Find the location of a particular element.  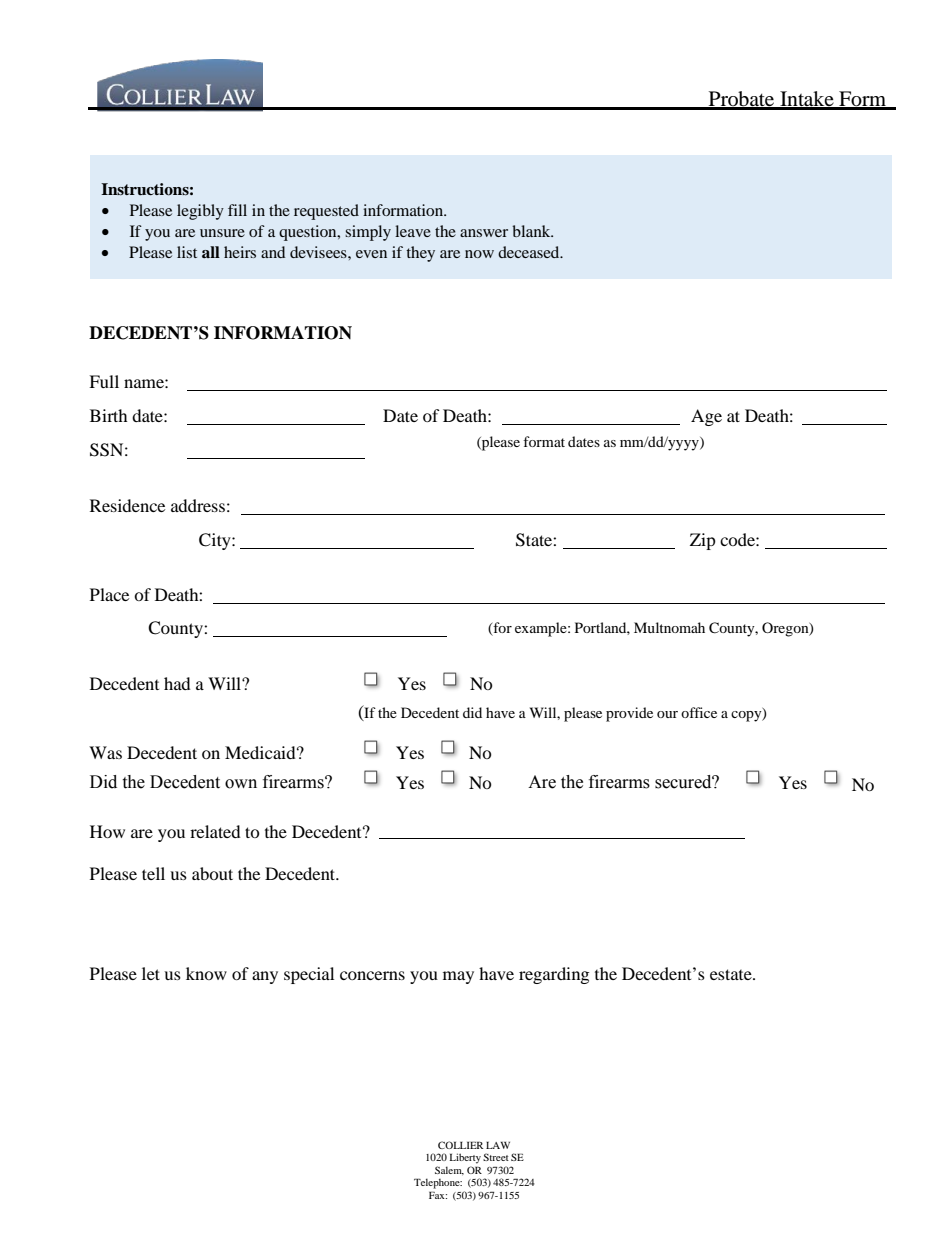

had is located at coordinates (177, 683).
